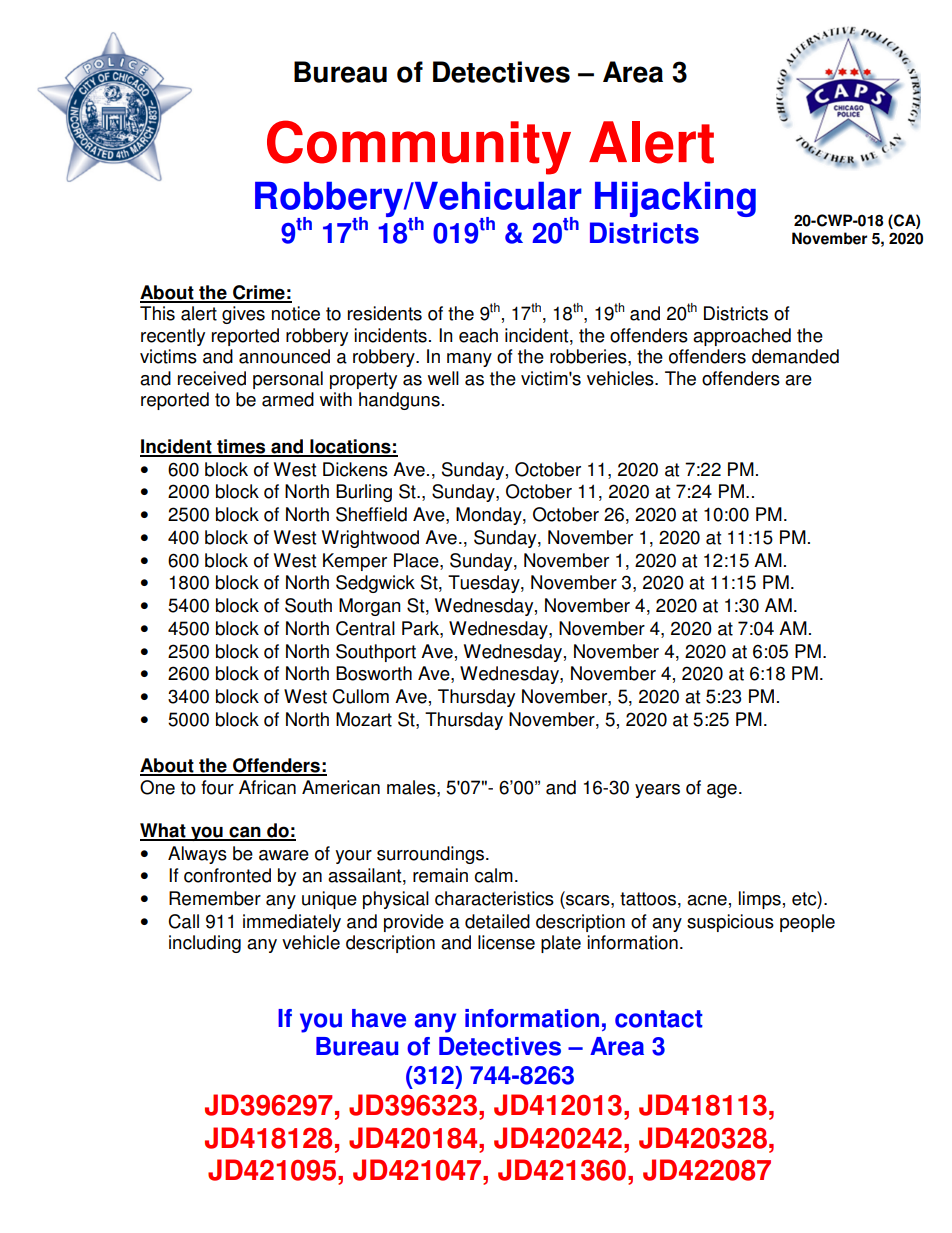  What do you see at coordinates (506, 942) in the image?
I see `license` at bounding box center [506, 942].
